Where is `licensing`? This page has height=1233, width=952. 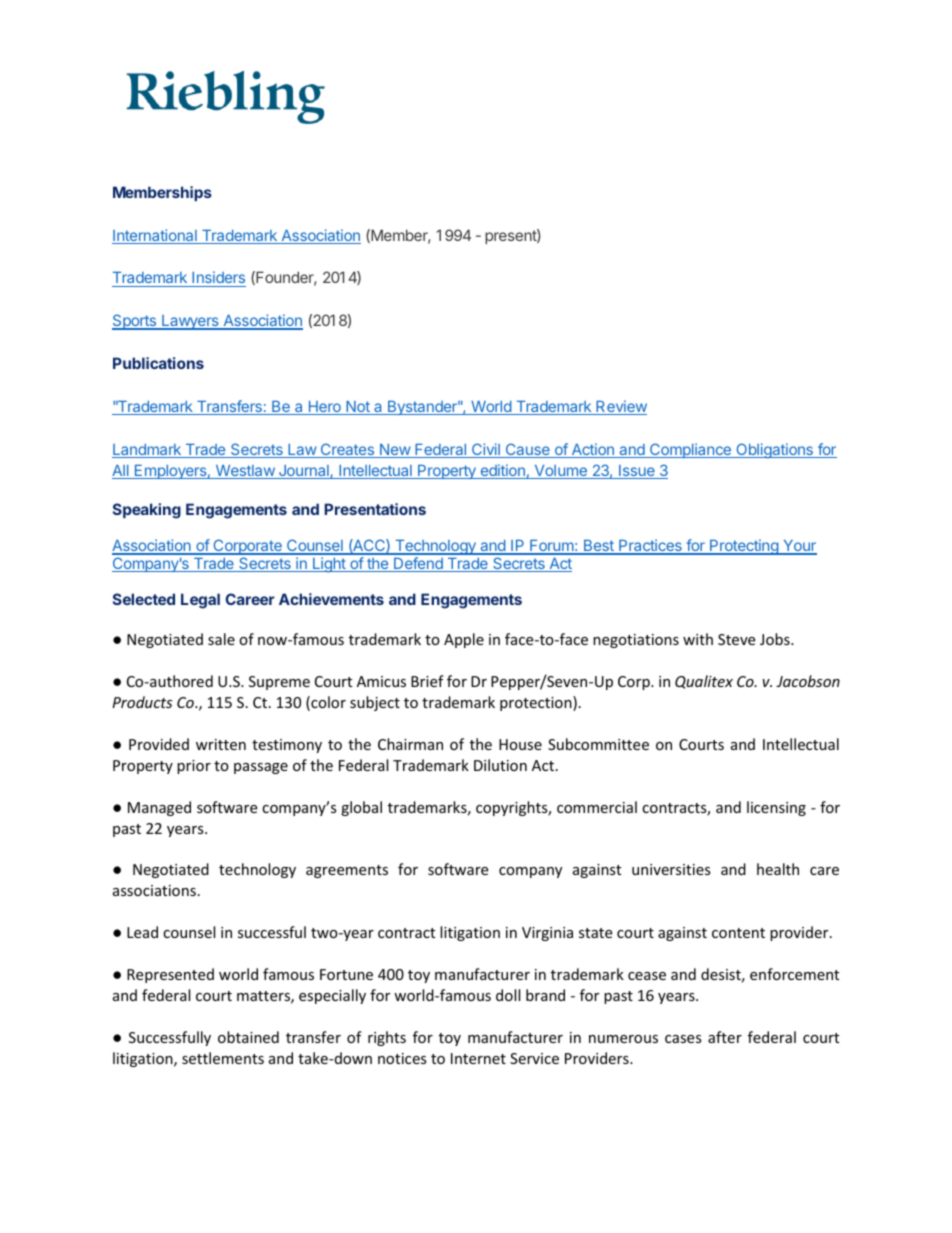
licensing is located at coordinates (776, 808).
